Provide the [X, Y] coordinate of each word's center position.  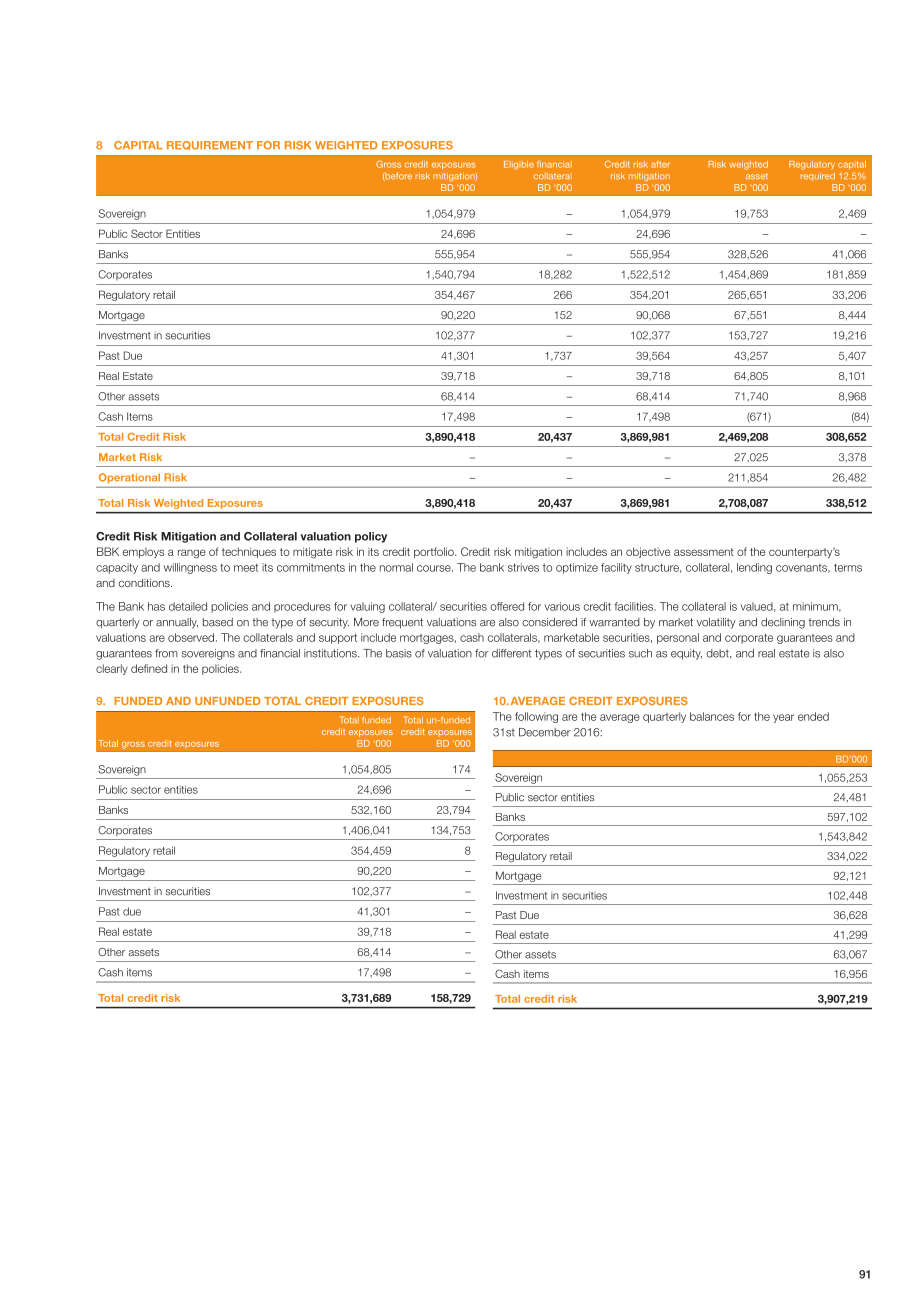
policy [371, 537]
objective [648, 552]
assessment [704, 552]
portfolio [435, 552]
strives [523, 567]
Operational [129, 478]
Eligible [519, 165]
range [192, 554]
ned [158, 668]
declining [783, 623]
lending [754, 568]
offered [507, 606]
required [818, 176]
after [660, 164]
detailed [188, 606]
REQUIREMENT [210, 145]
